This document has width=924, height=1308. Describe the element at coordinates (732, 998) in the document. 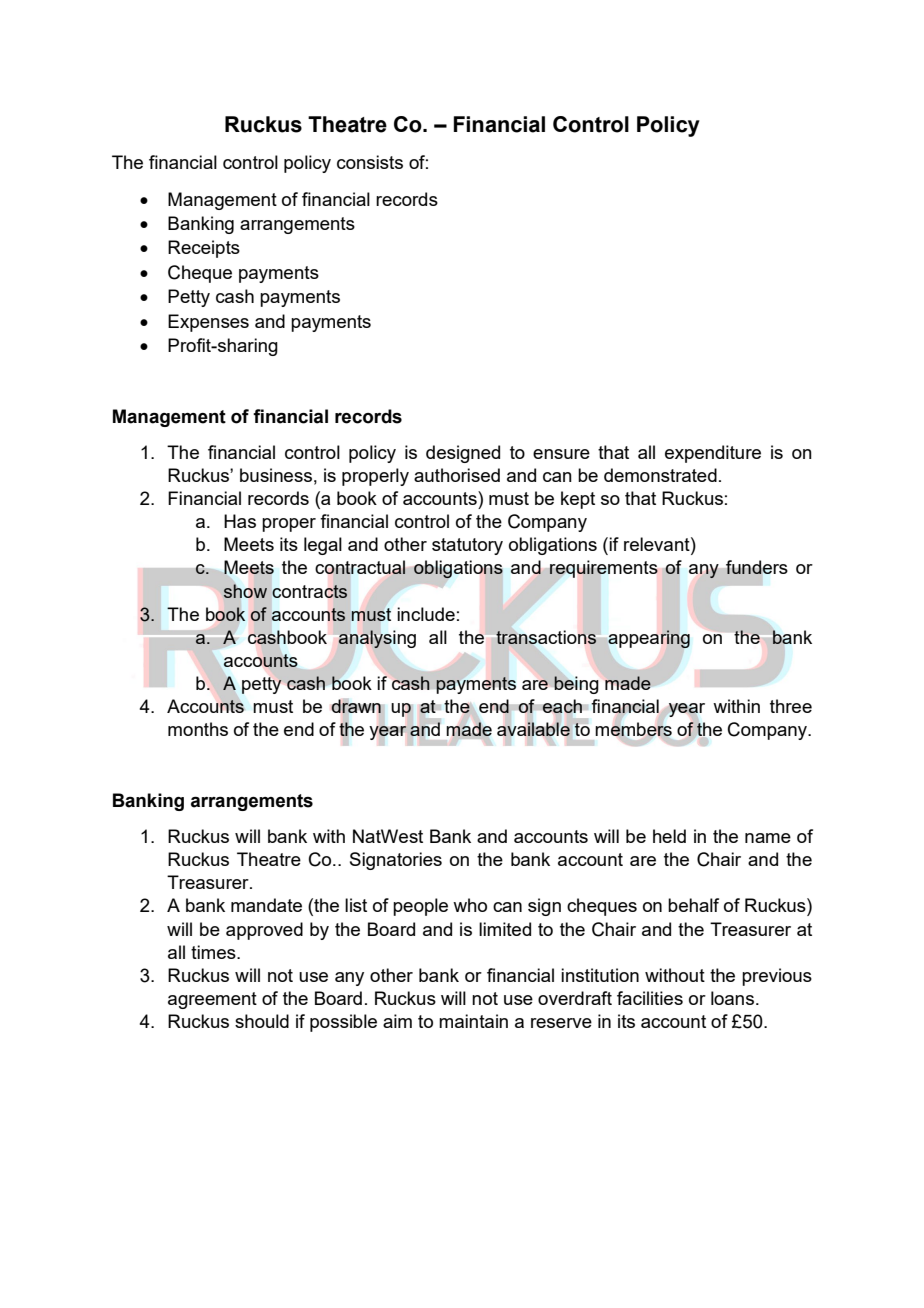

I see `loans` at that location.
